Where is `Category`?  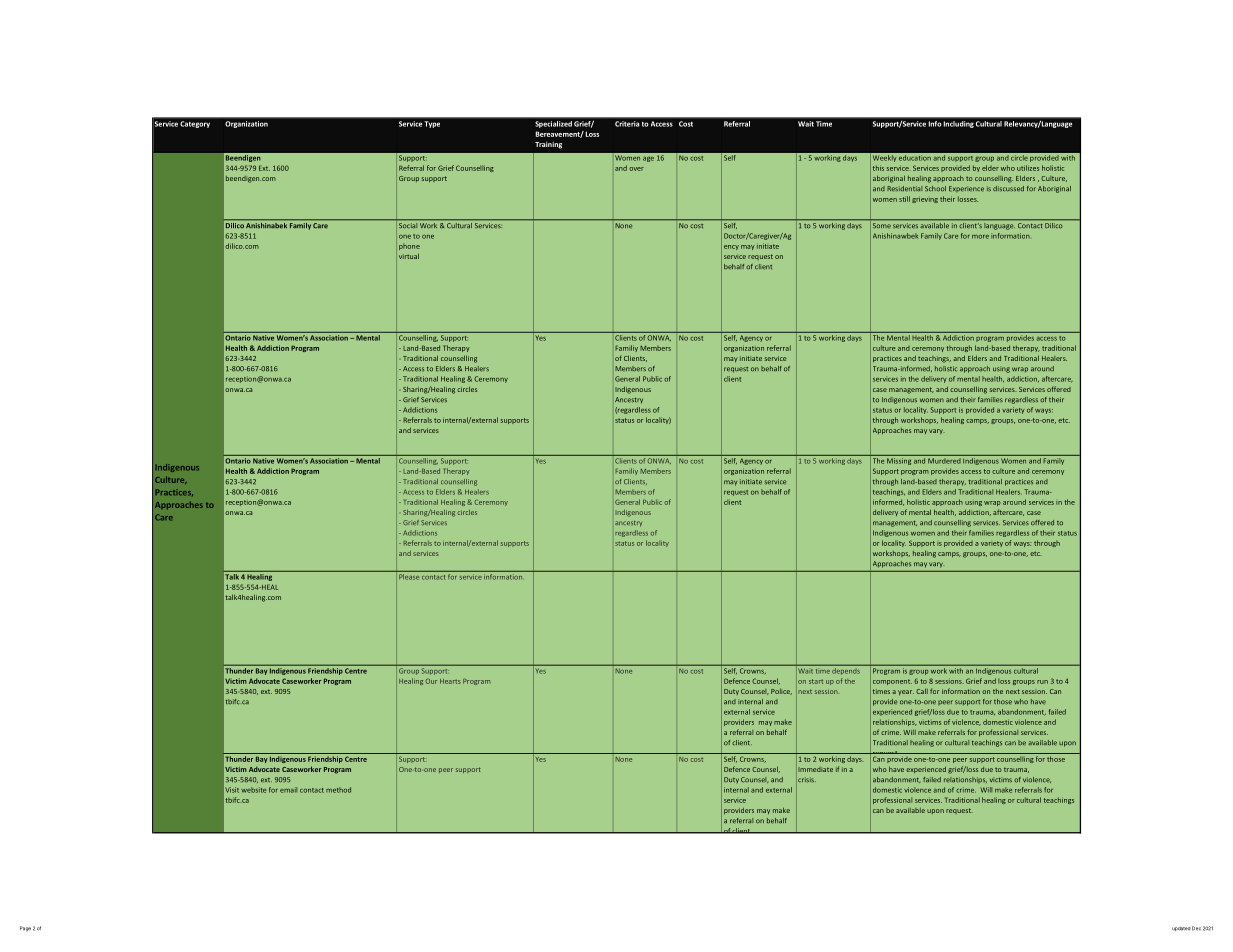 Category is located at coordinates (195, 124).
